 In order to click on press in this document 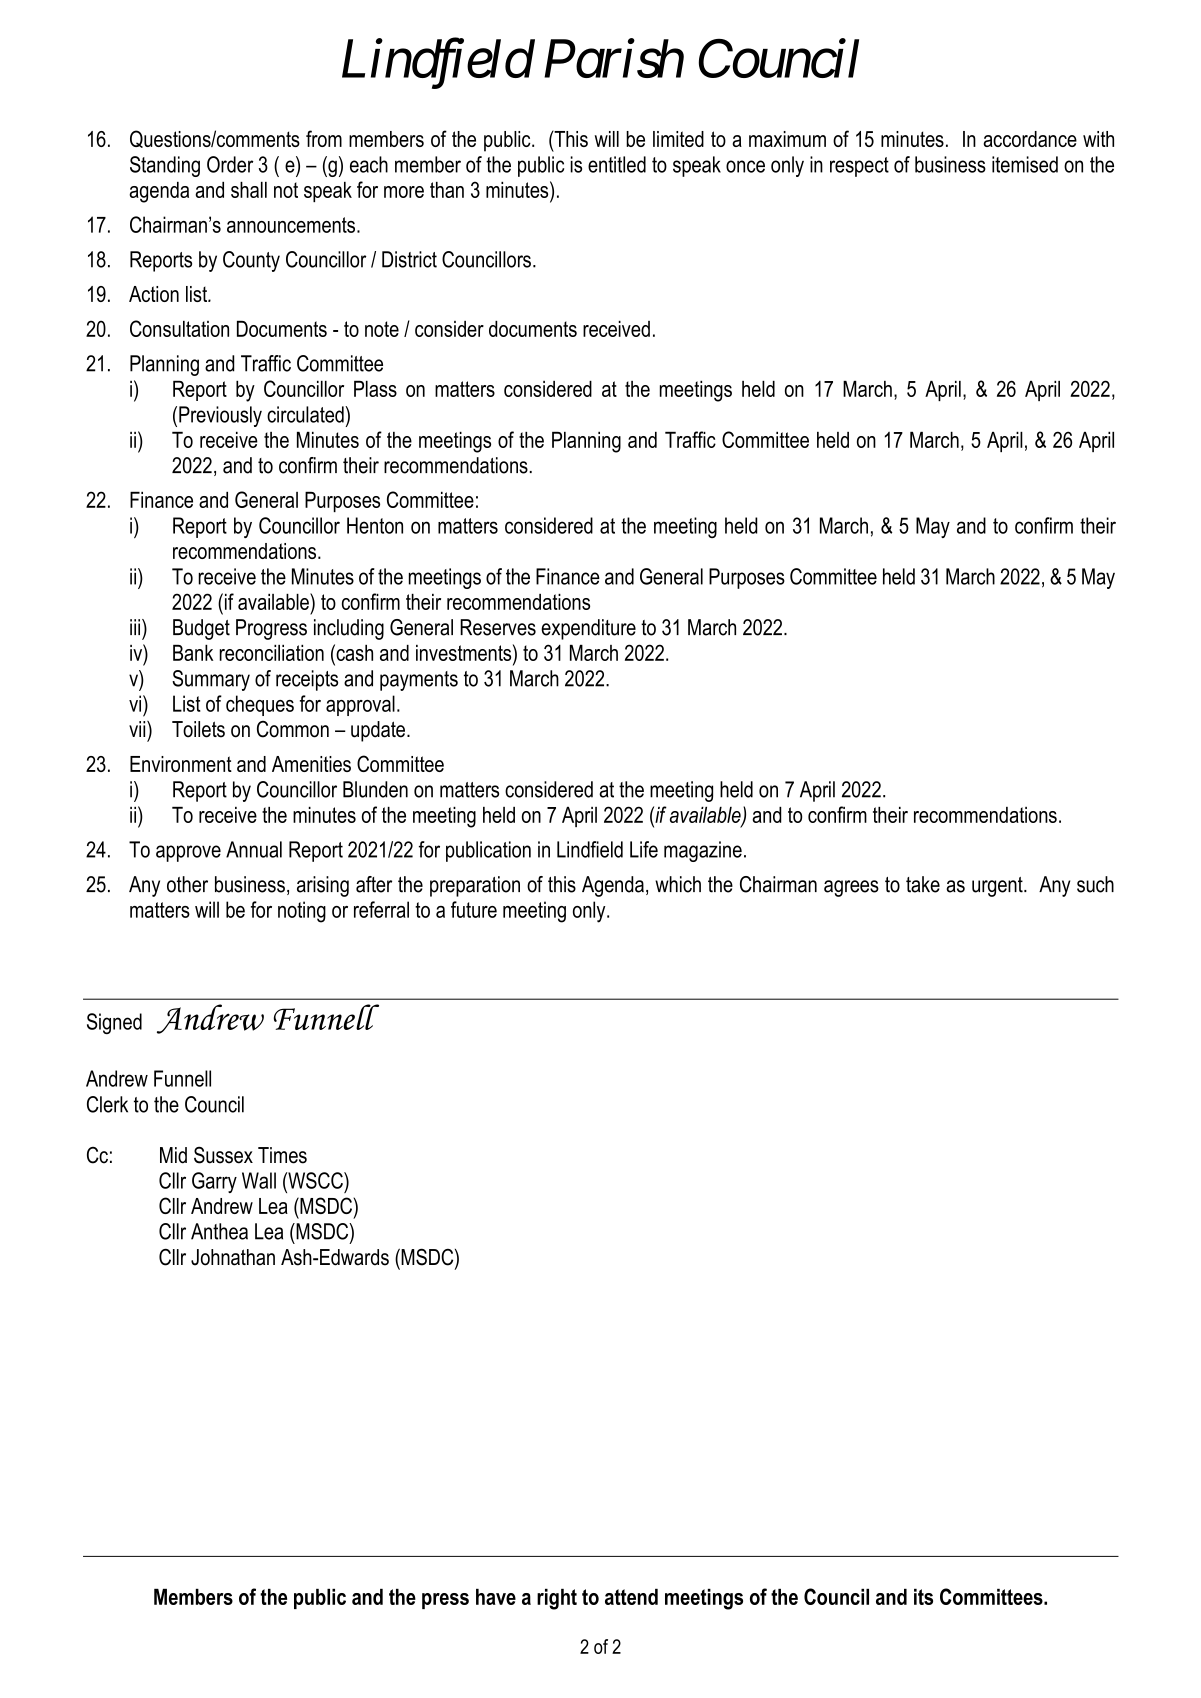, I will do `click(445, 1601)`.
